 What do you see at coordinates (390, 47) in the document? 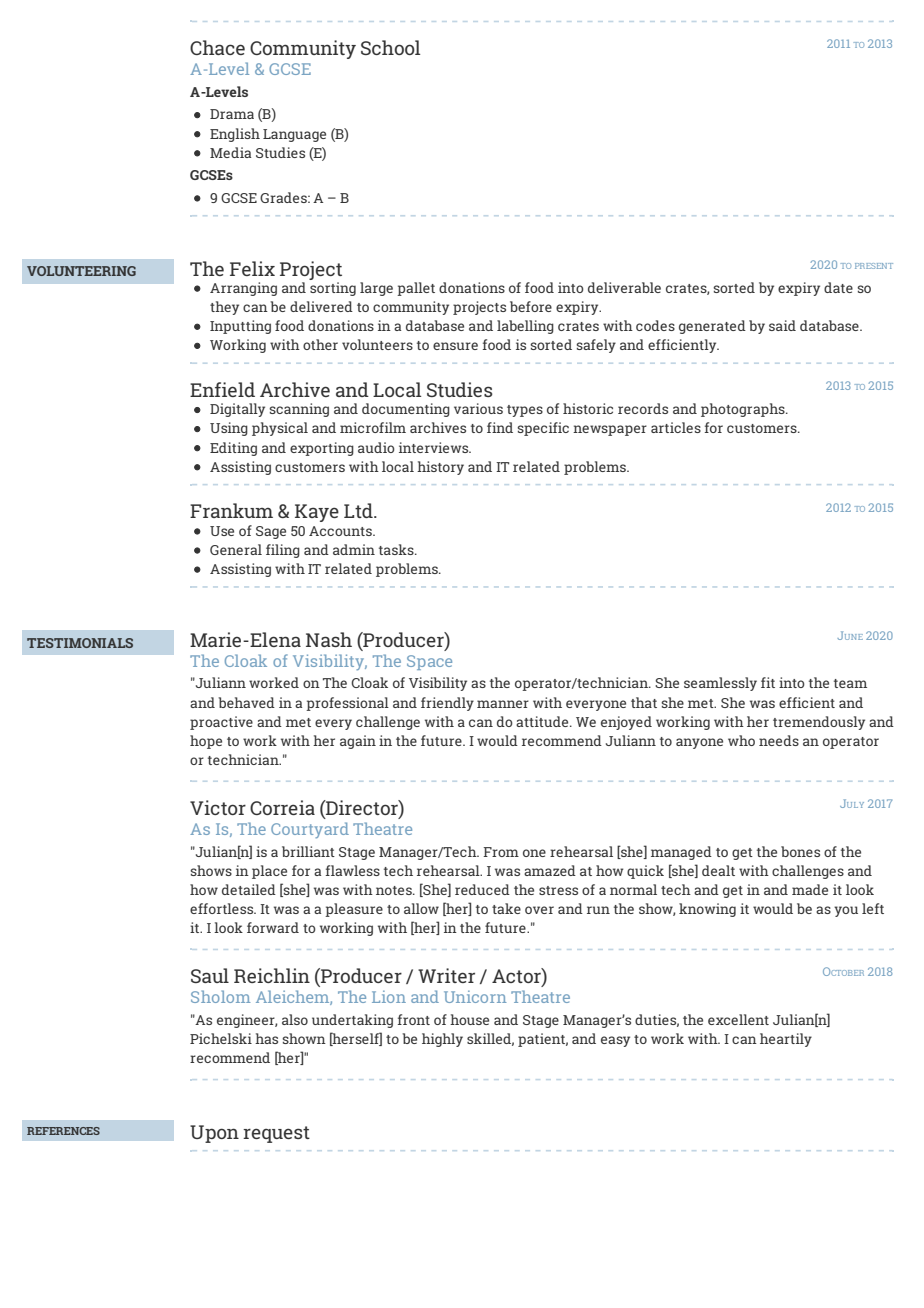
I see `School` at bounding box center [390, 47].
